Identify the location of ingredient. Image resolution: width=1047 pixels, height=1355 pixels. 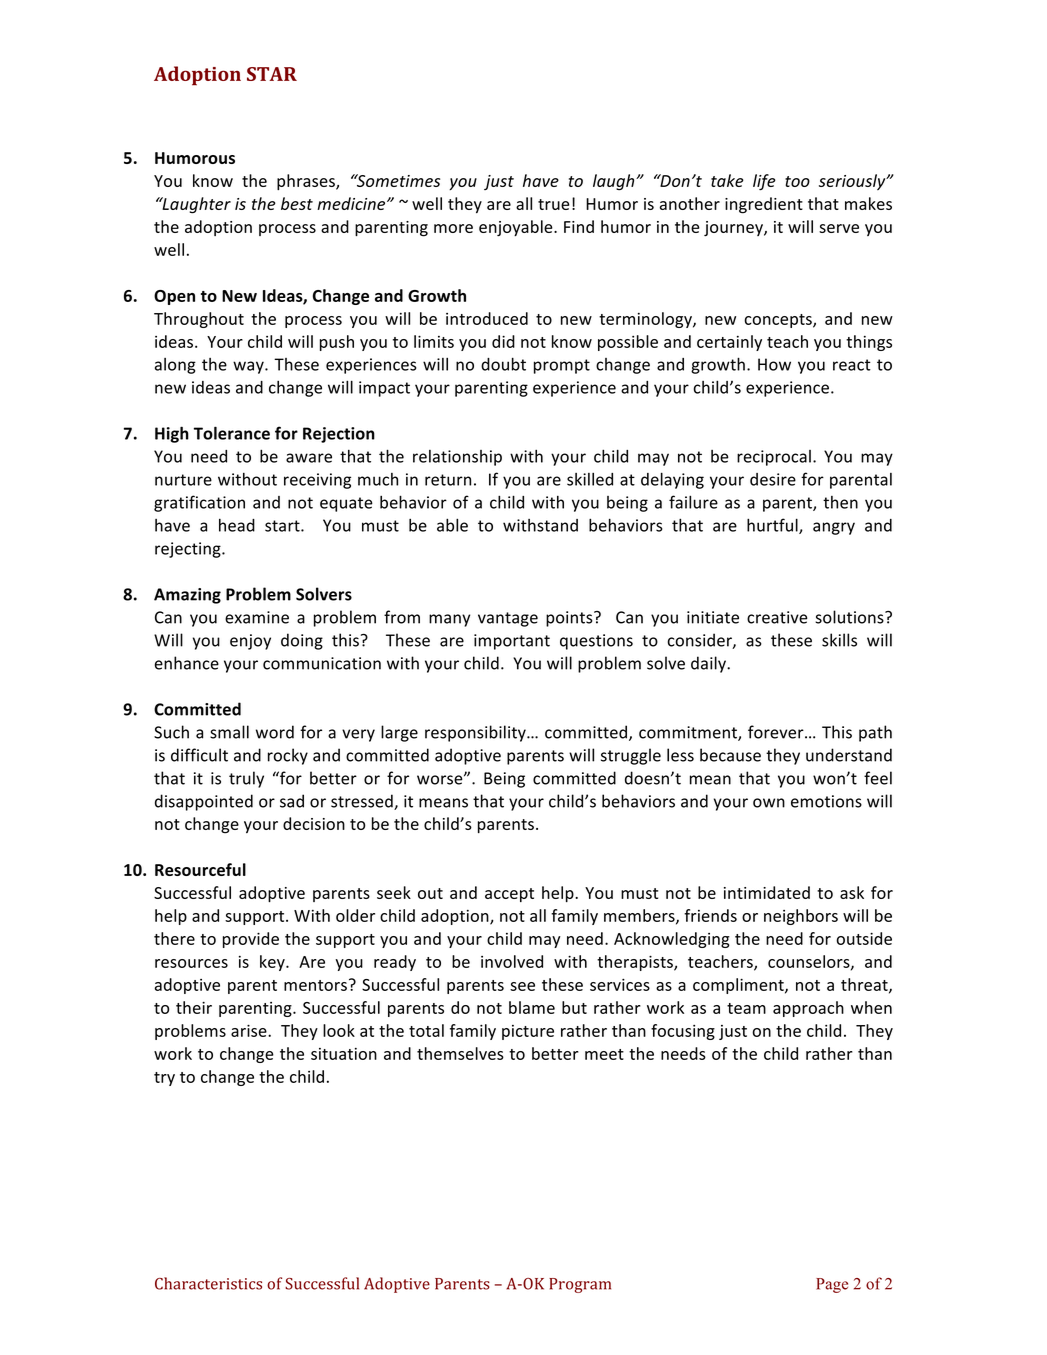
(764, 205).
